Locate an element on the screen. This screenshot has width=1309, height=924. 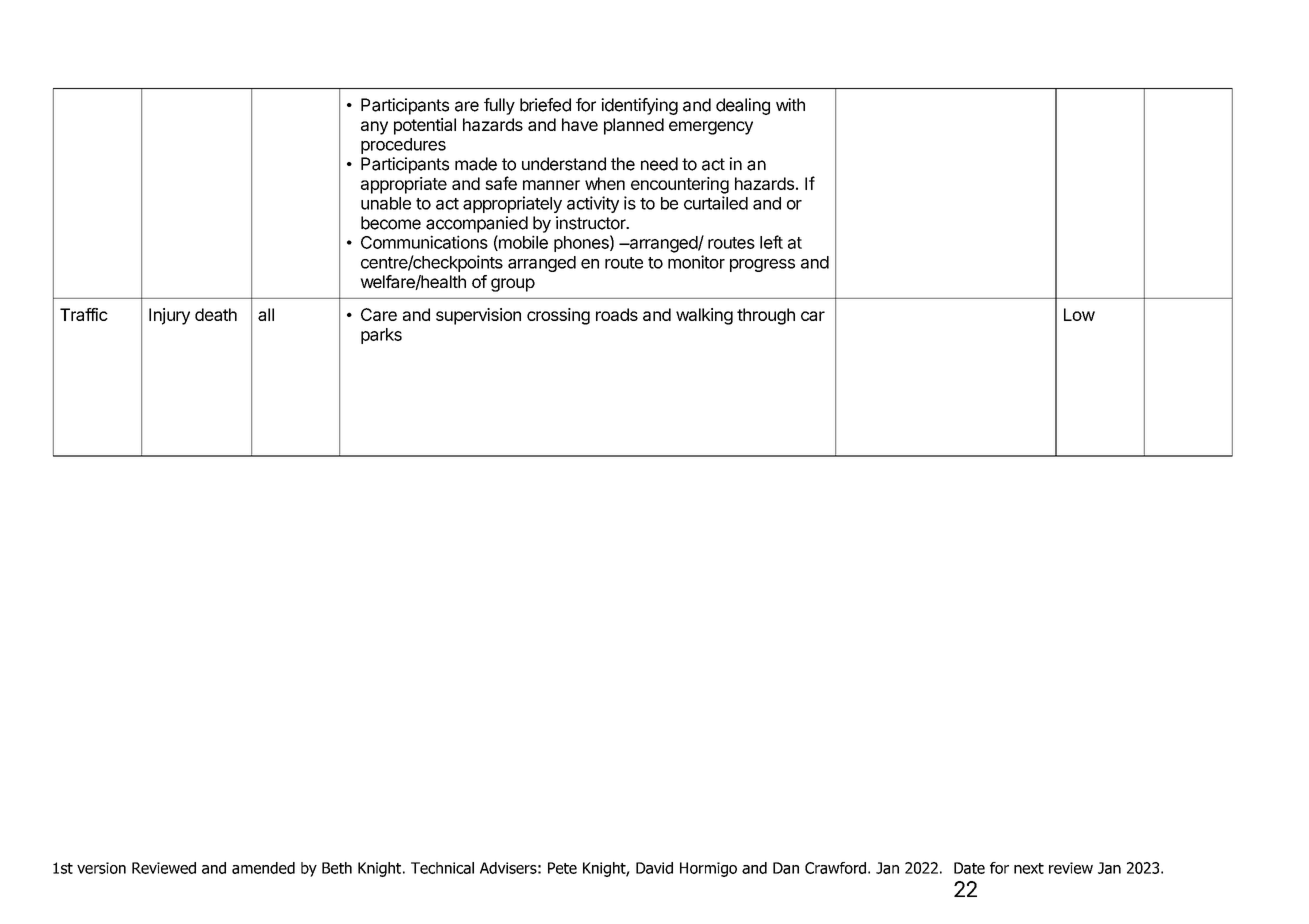
crossing is located at coordinates (558, 316).
